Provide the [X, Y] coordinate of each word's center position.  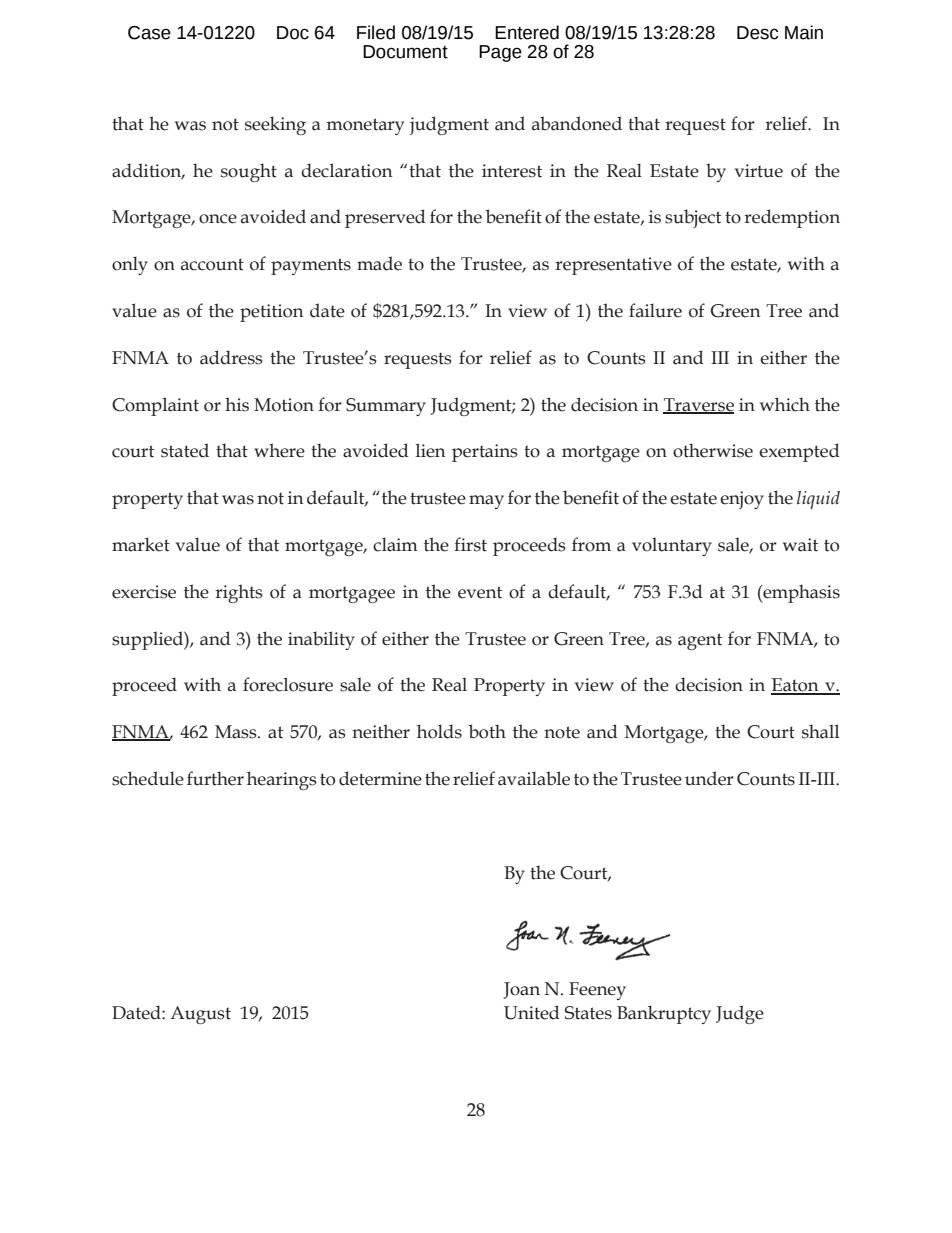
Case [149, 33]
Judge [740, 1014]
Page [500, 53]
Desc [757, 33]
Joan [522, 990]
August [200, 1015]
